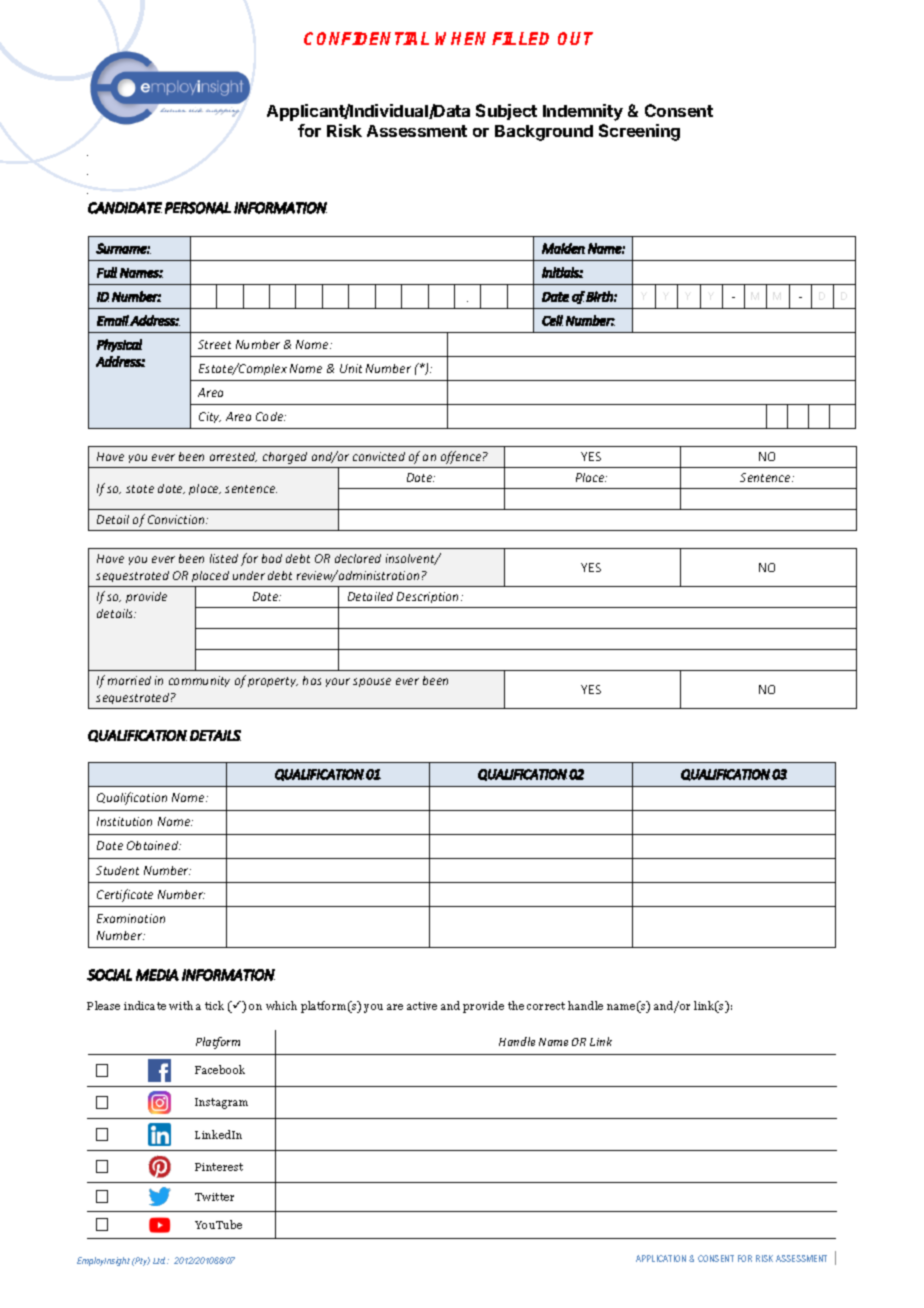  What do you see at coordinates (661, 1258) in the page?
I see `APPLICATION` at bounding box center [661, 1258].
